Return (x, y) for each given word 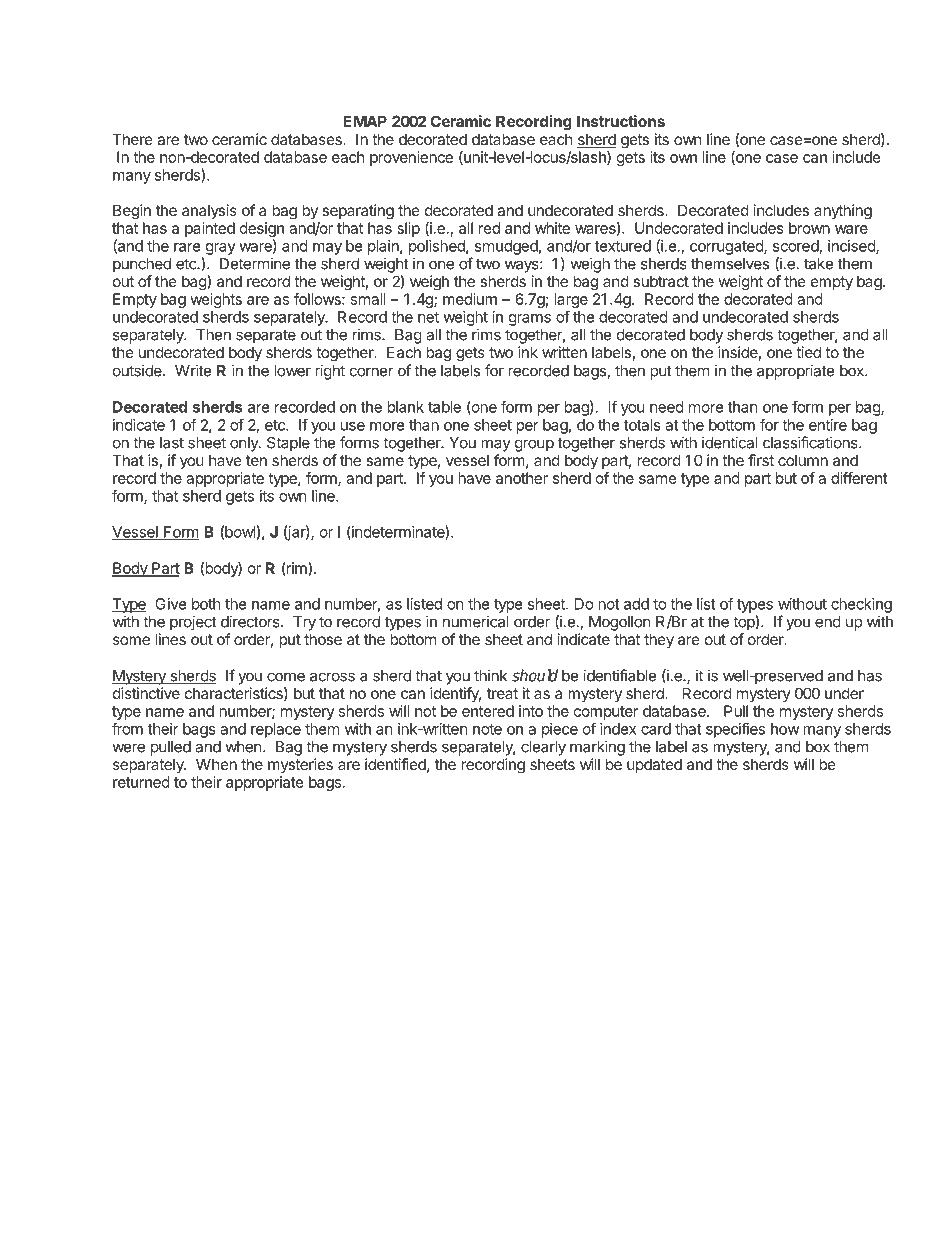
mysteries (300, 765)
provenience (411, 158)
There (132, 139)
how (785, 729)
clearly (543, 748)
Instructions (621, 121)
